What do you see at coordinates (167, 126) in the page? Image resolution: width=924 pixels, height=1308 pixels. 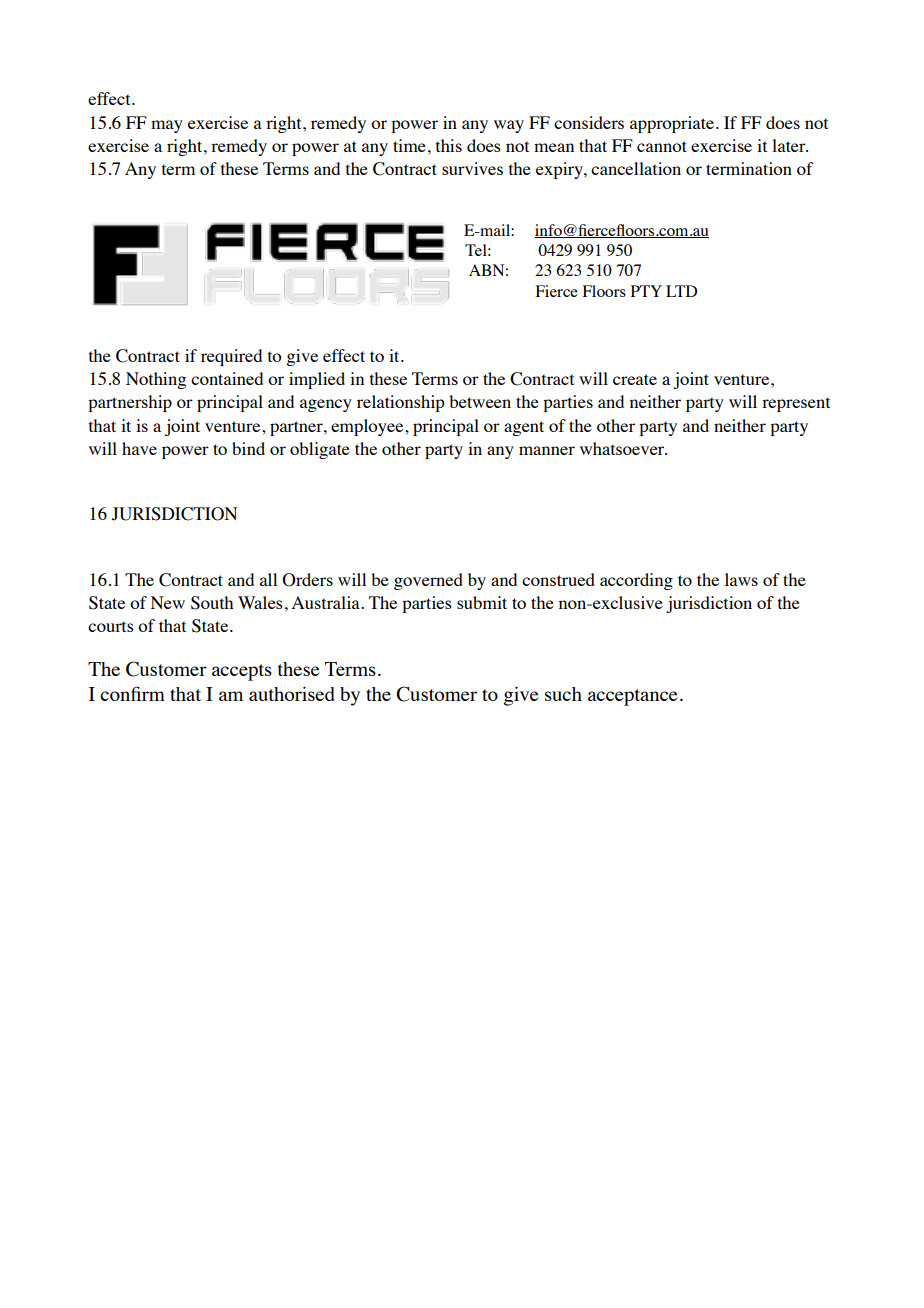 I see `may` at bounding box center [167, 126].
